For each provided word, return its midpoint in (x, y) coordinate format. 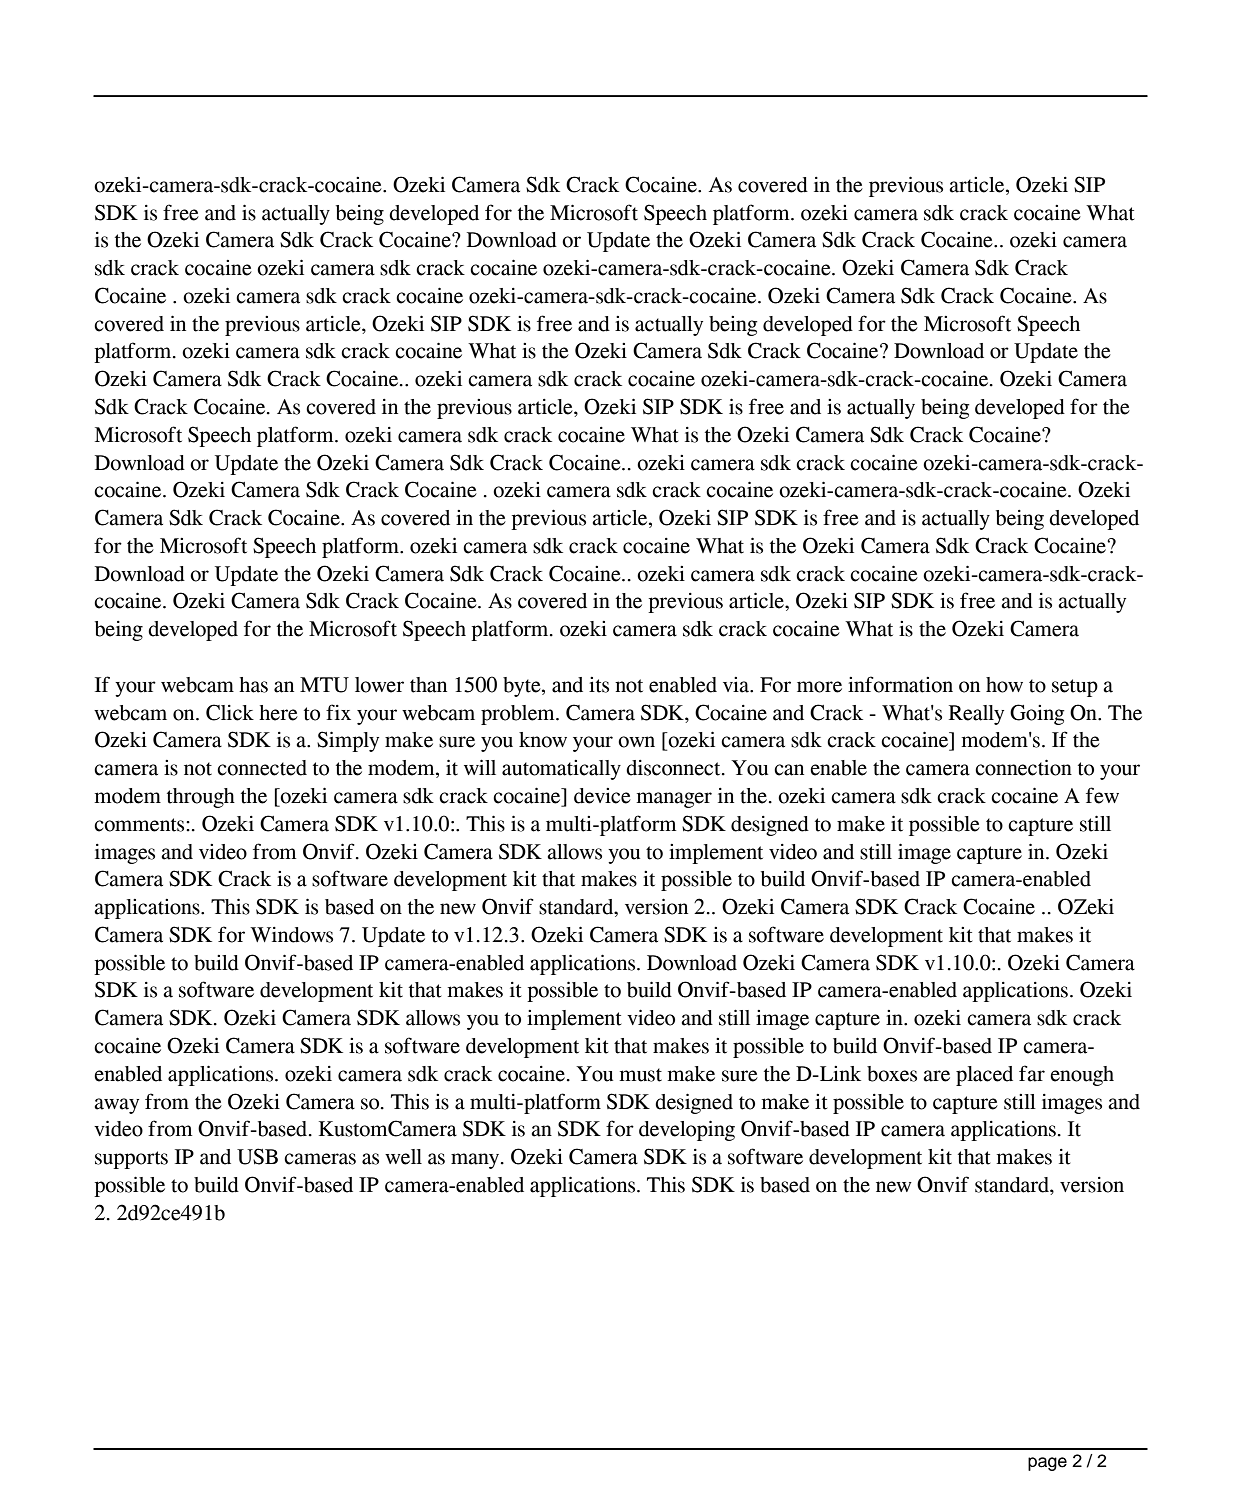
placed (984, 1076)
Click (230, 712)
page (1047, 1464)
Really (976, 715)
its (599, 685)
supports (131, 1160)
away (116, 1106)
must (640, 1075)
